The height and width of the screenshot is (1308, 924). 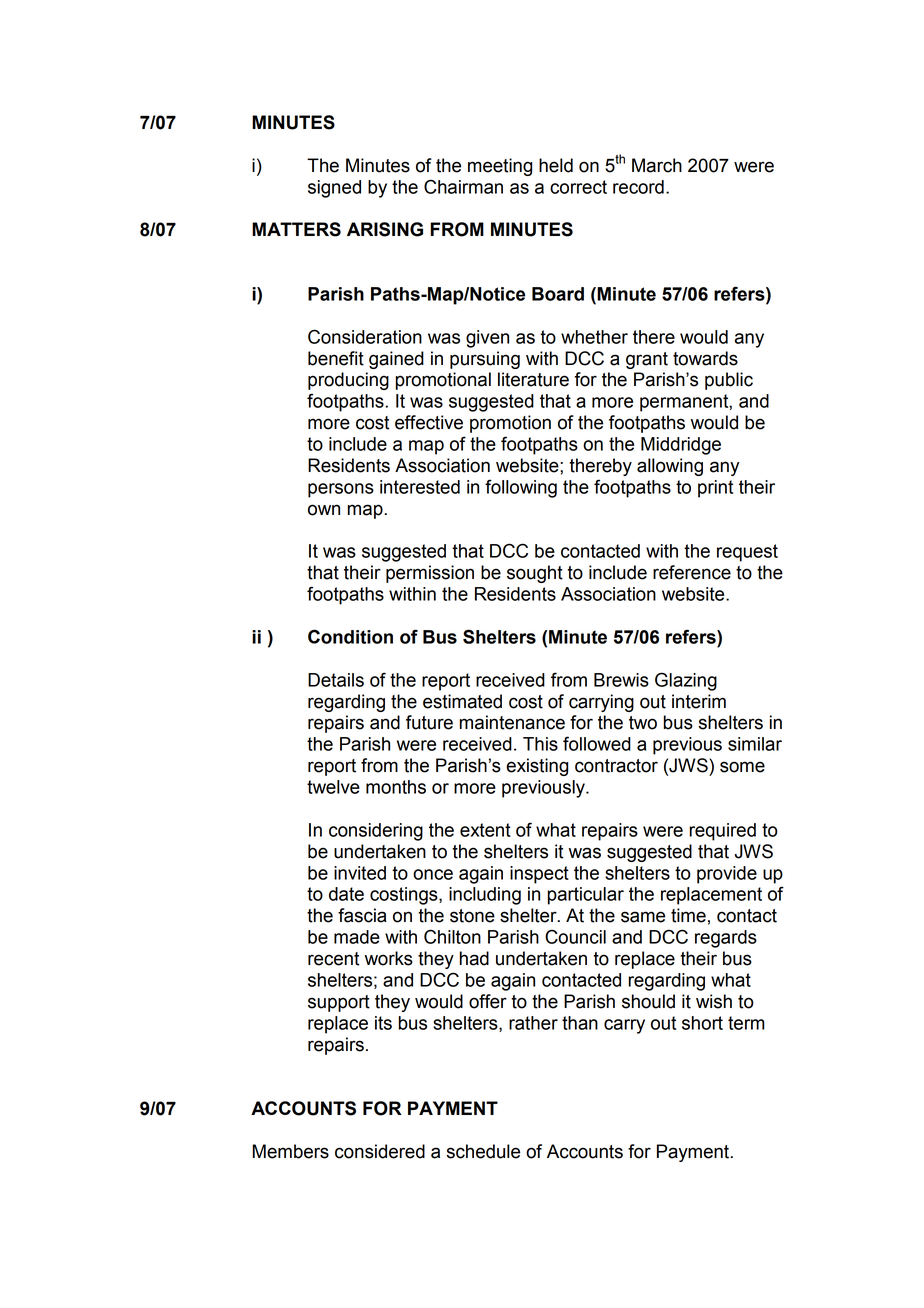 I want to click on following, so click(x=521, y=488).
